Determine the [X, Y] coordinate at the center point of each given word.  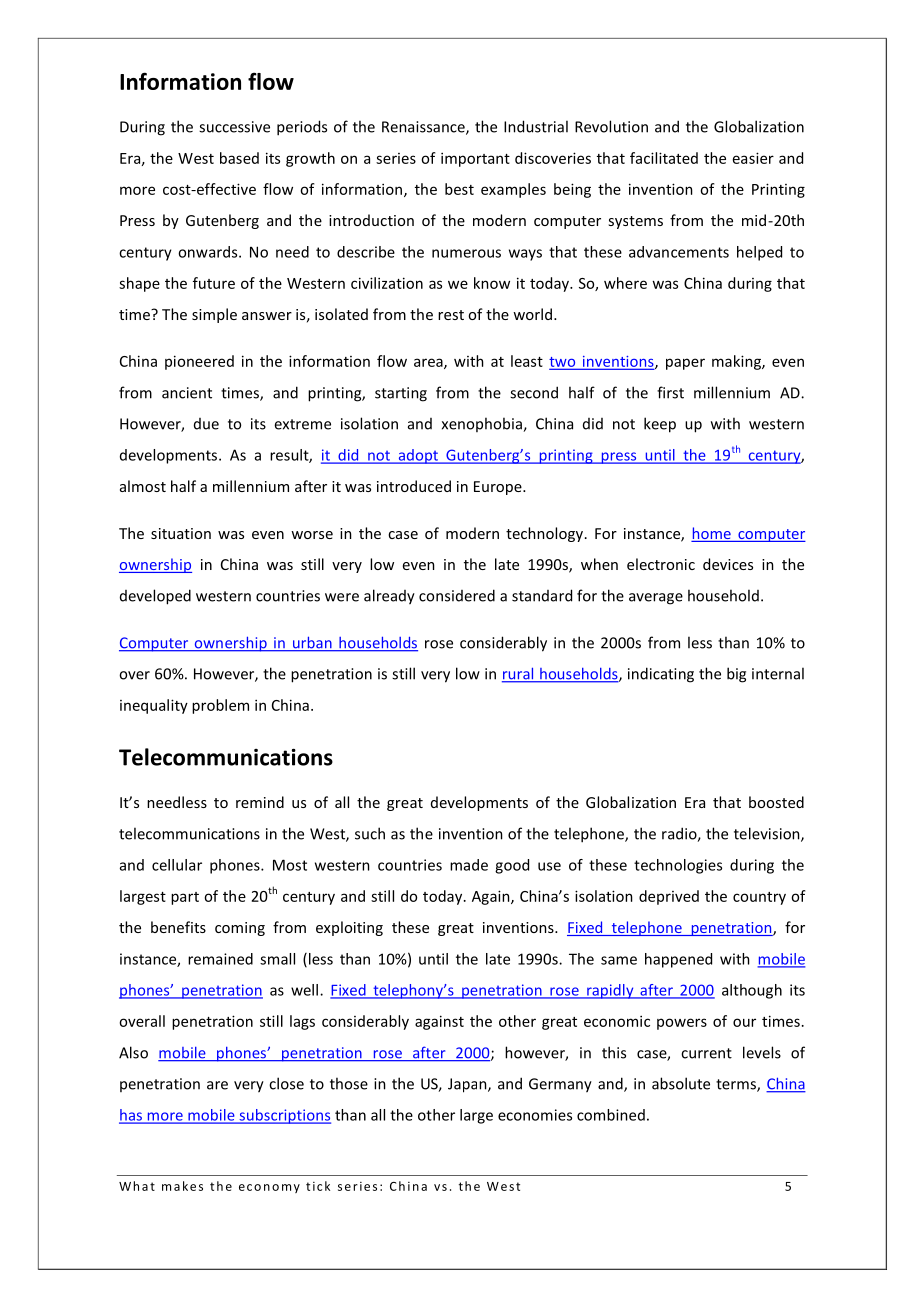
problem [220, 706]
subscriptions [284, 1116]
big [736, 675]
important [475, 159]
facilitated [664, 158]
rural [519, 674]
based [239, 158]
